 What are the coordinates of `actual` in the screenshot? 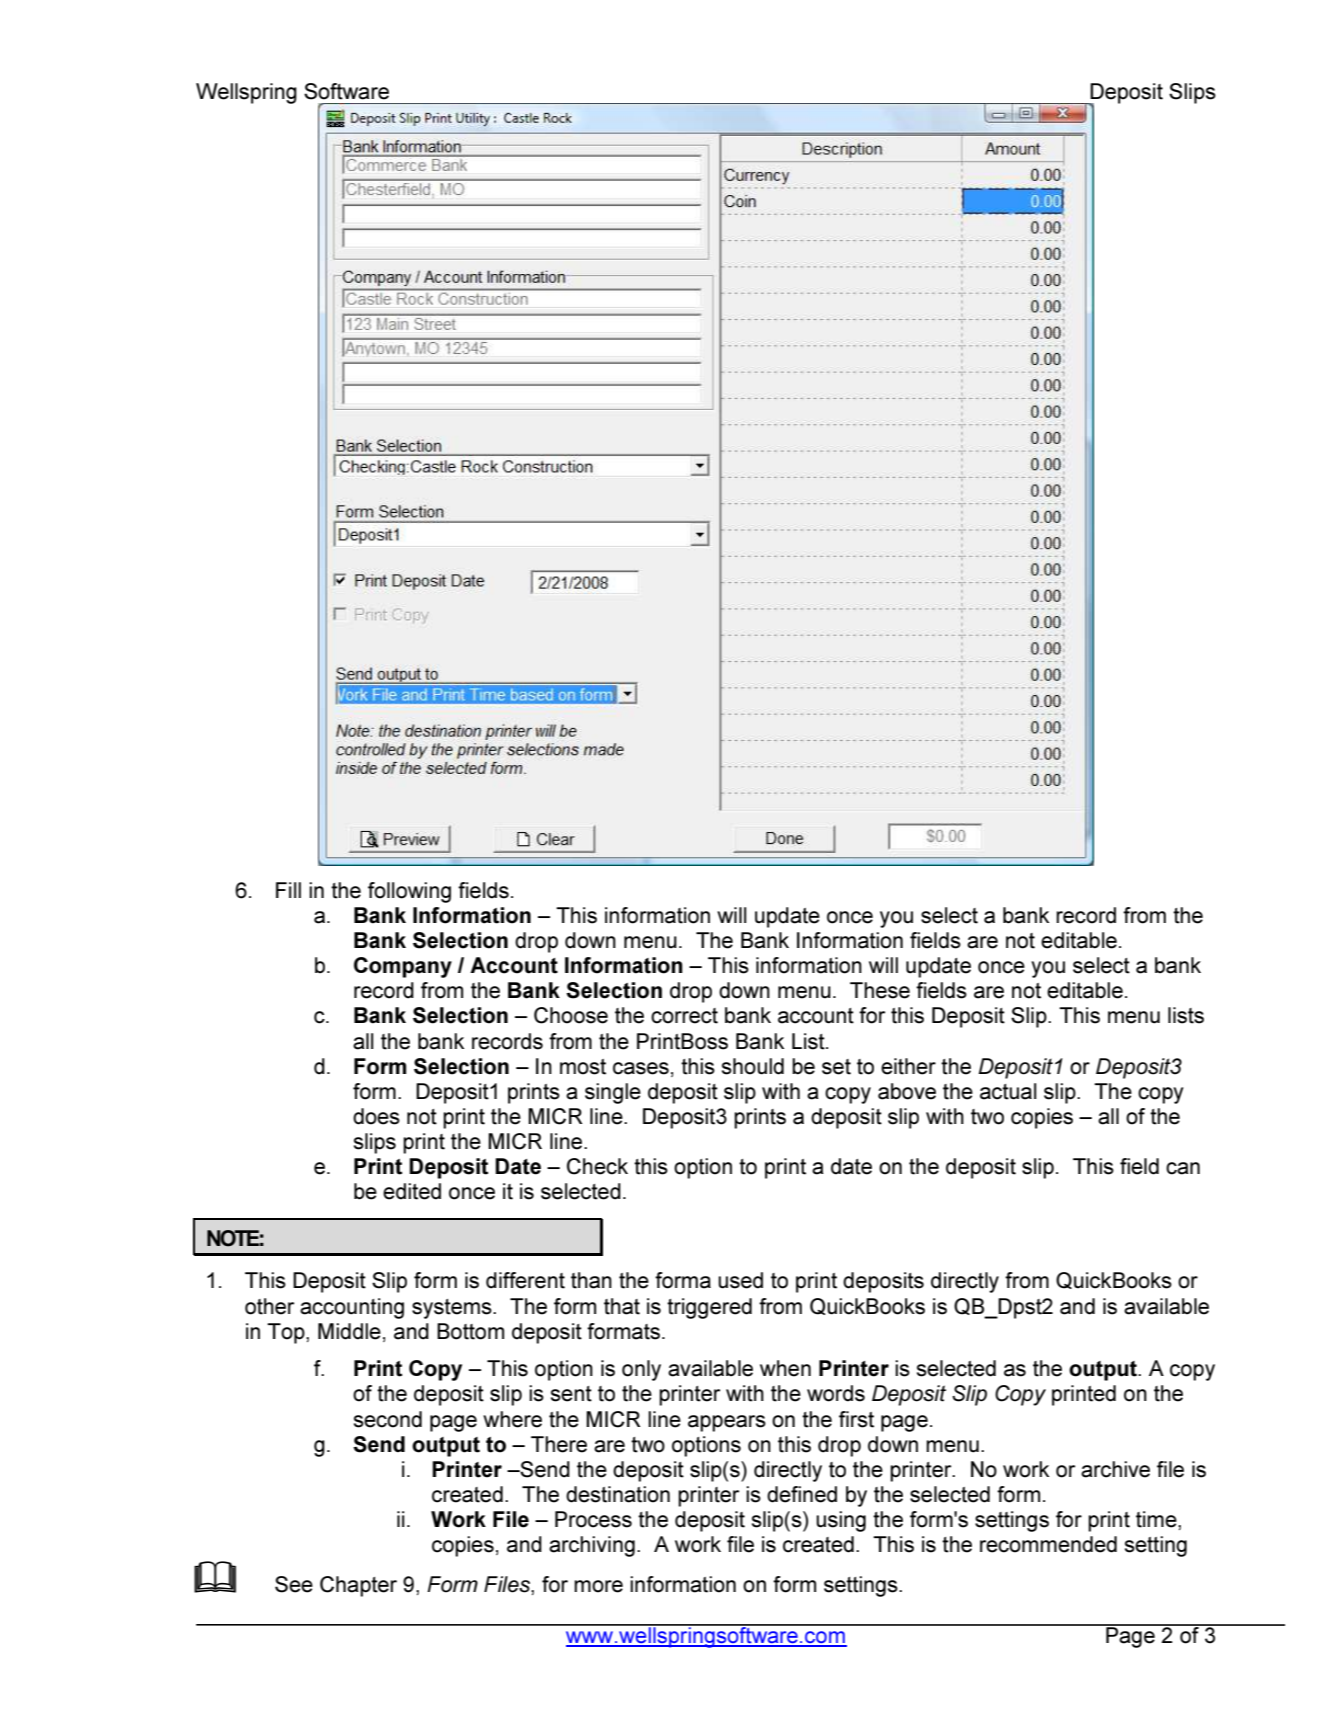 It's located at (1008, 1091).
